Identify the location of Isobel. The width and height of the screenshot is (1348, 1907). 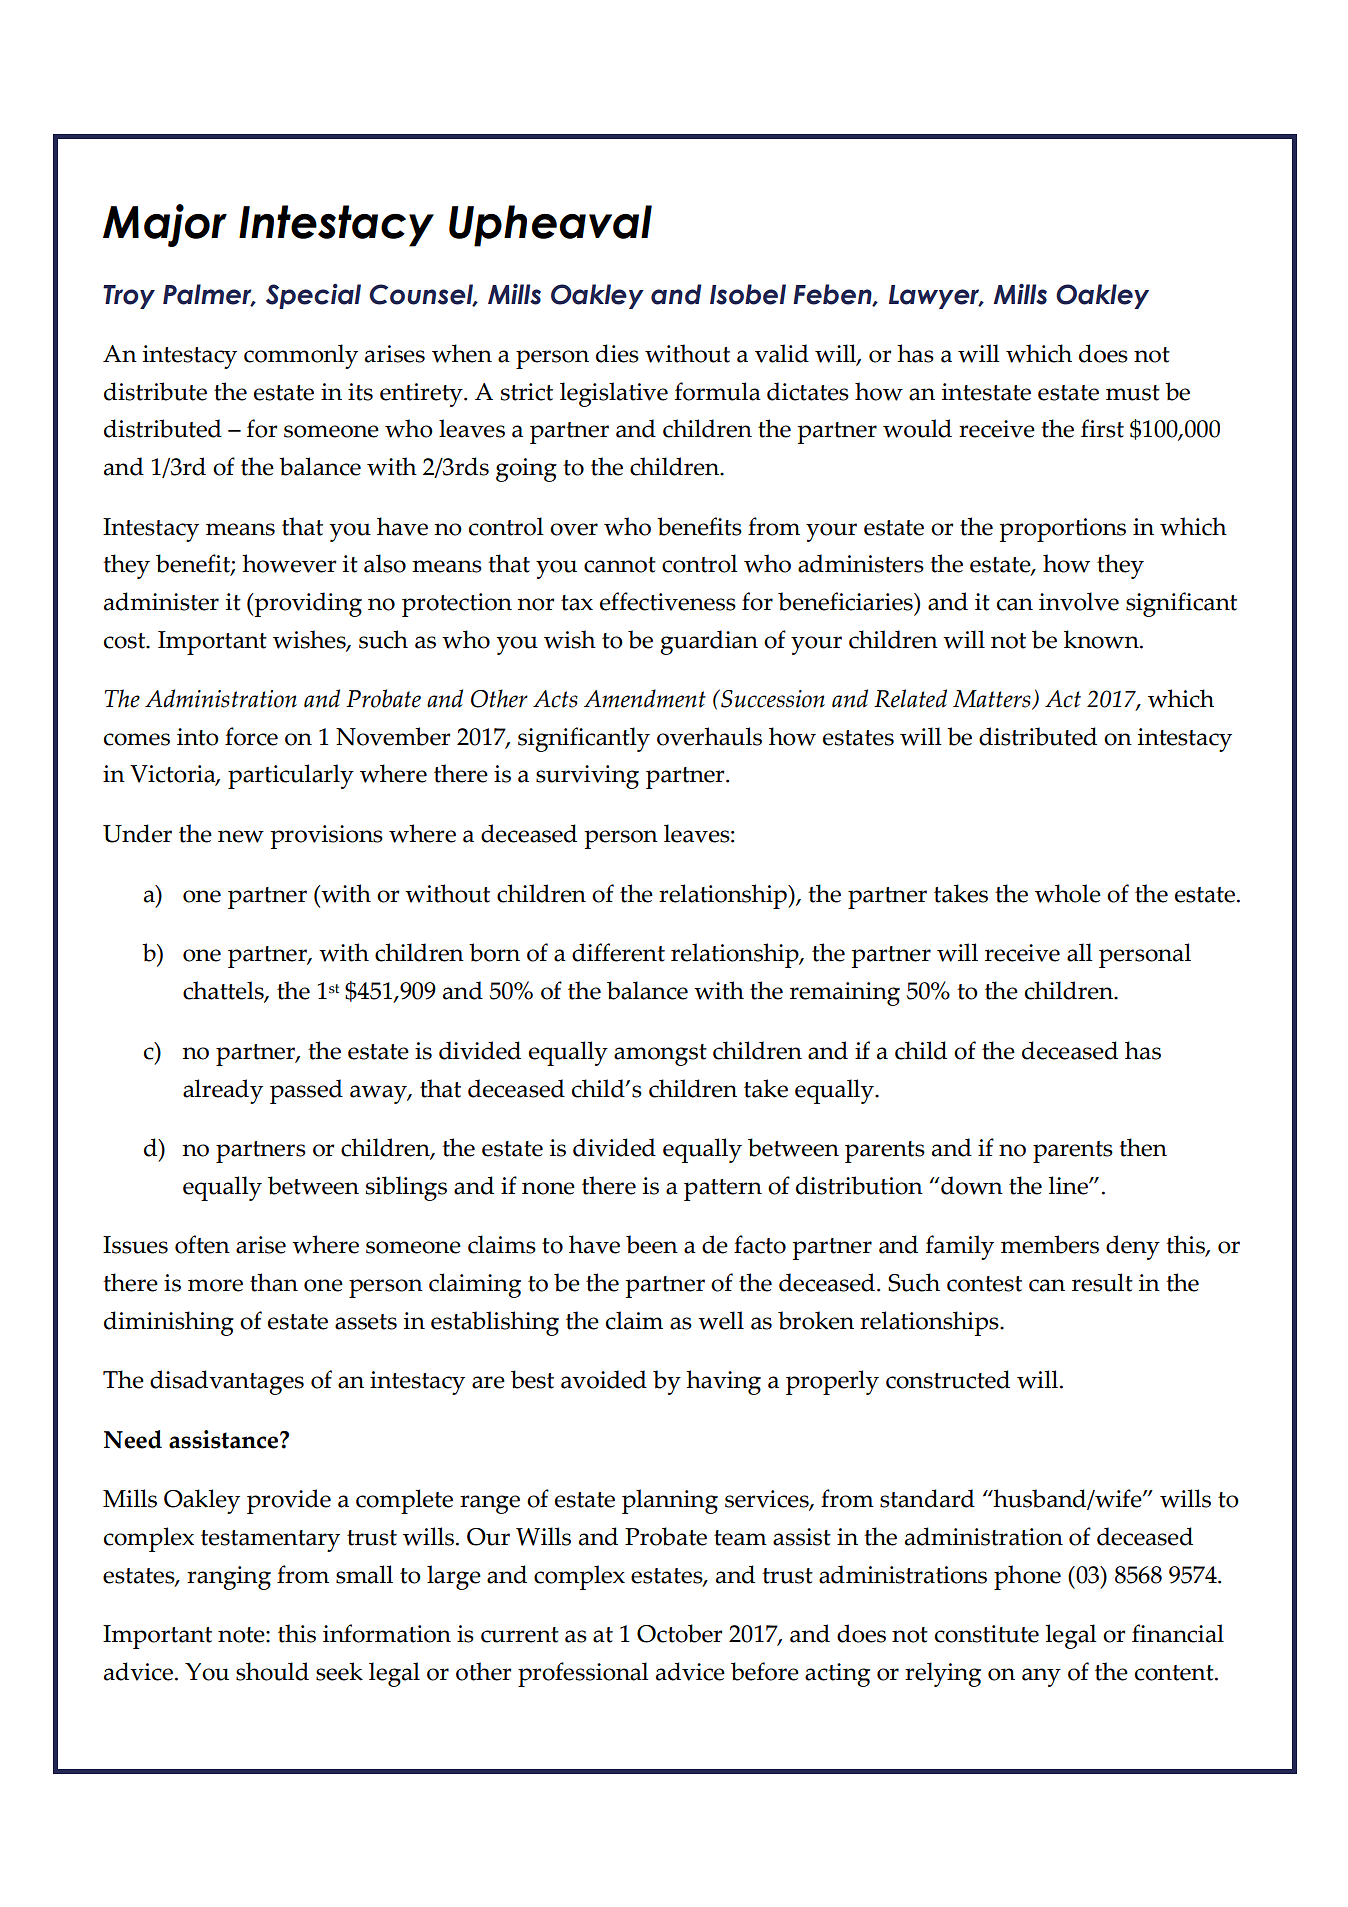
(748, 294).
